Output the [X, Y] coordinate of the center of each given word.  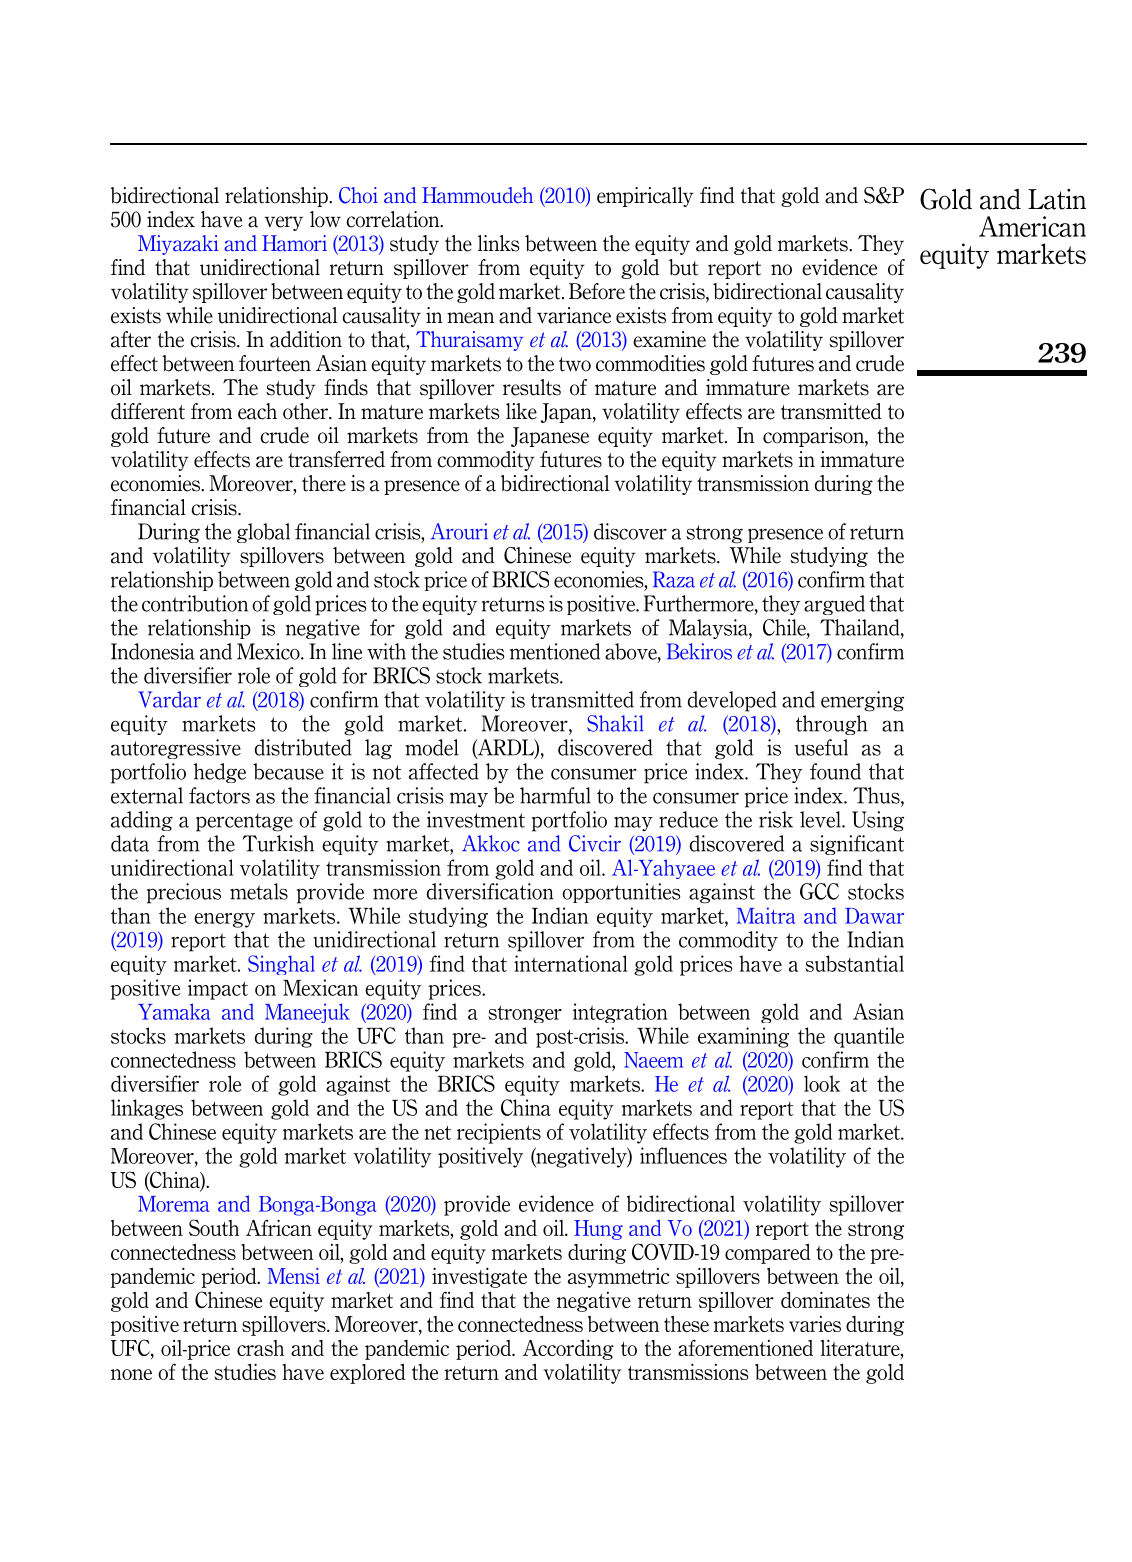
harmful [555, 795]
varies [815, 1324]
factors [219, 795]
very [283, 223]
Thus [877, 795]
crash [260, 1348]
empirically [645, 197]
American [1032, 226]
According [568, 1350]
